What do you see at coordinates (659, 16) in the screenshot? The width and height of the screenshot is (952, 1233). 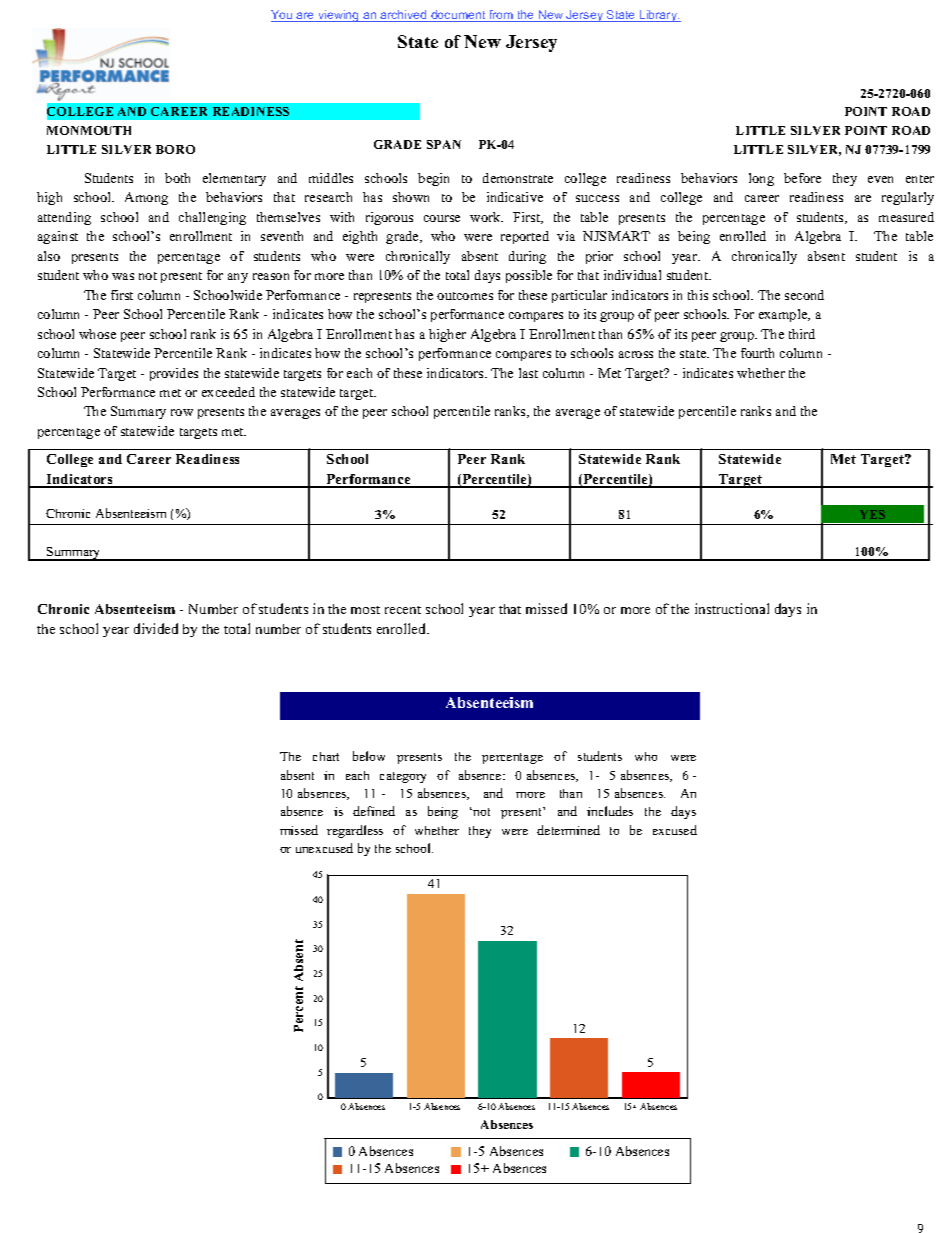 I see `Library` at bounding box center [659, 16].
